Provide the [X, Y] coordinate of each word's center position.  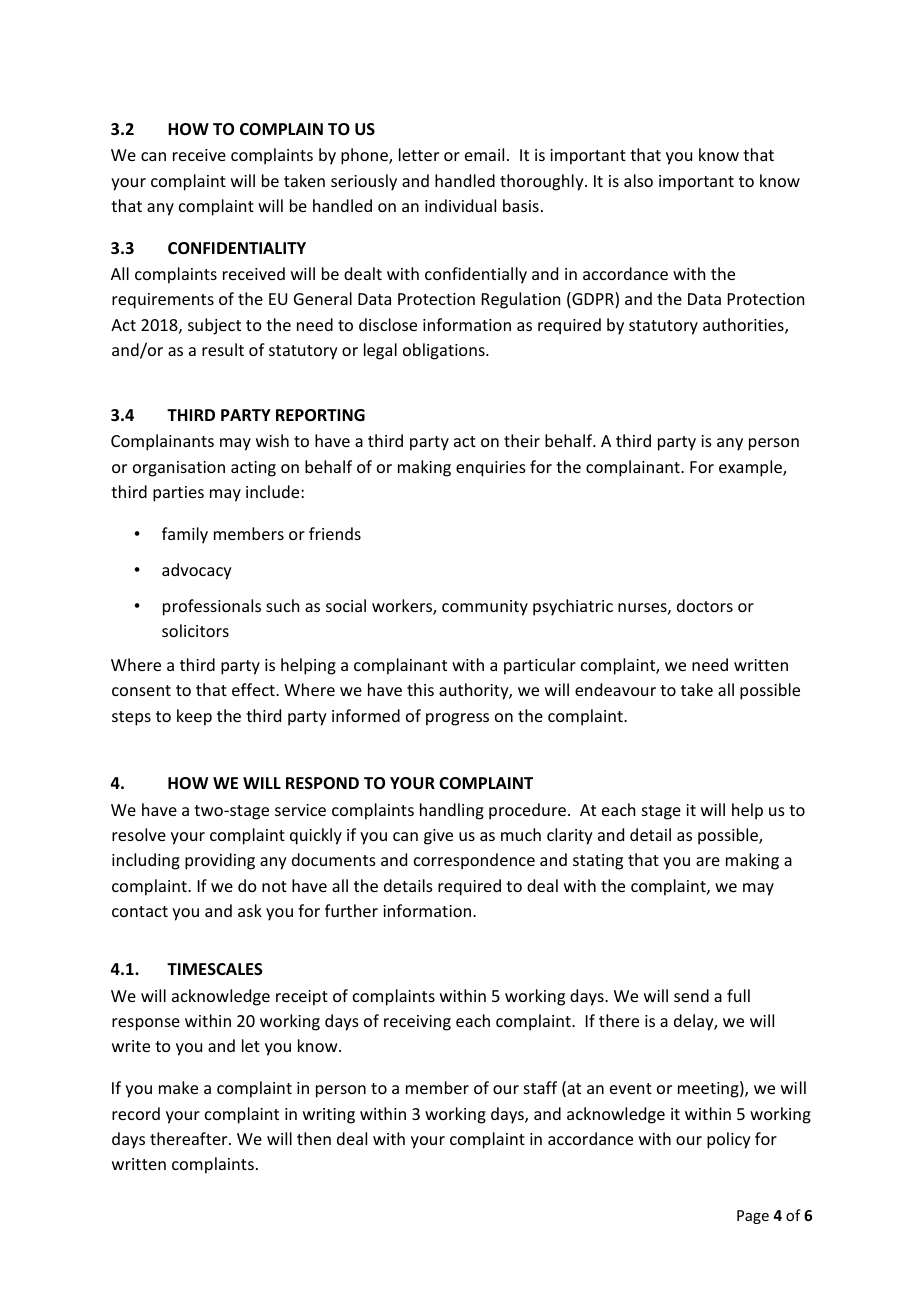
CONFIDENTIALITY [237, 248]
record [136, 1113]
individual [460, 205]
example [751, 468]
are [708, 861]
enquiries [491, 469]
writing [329, 1116]
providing [220, 861]
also [638, 180]
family [185, 535]
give [438, 837]
